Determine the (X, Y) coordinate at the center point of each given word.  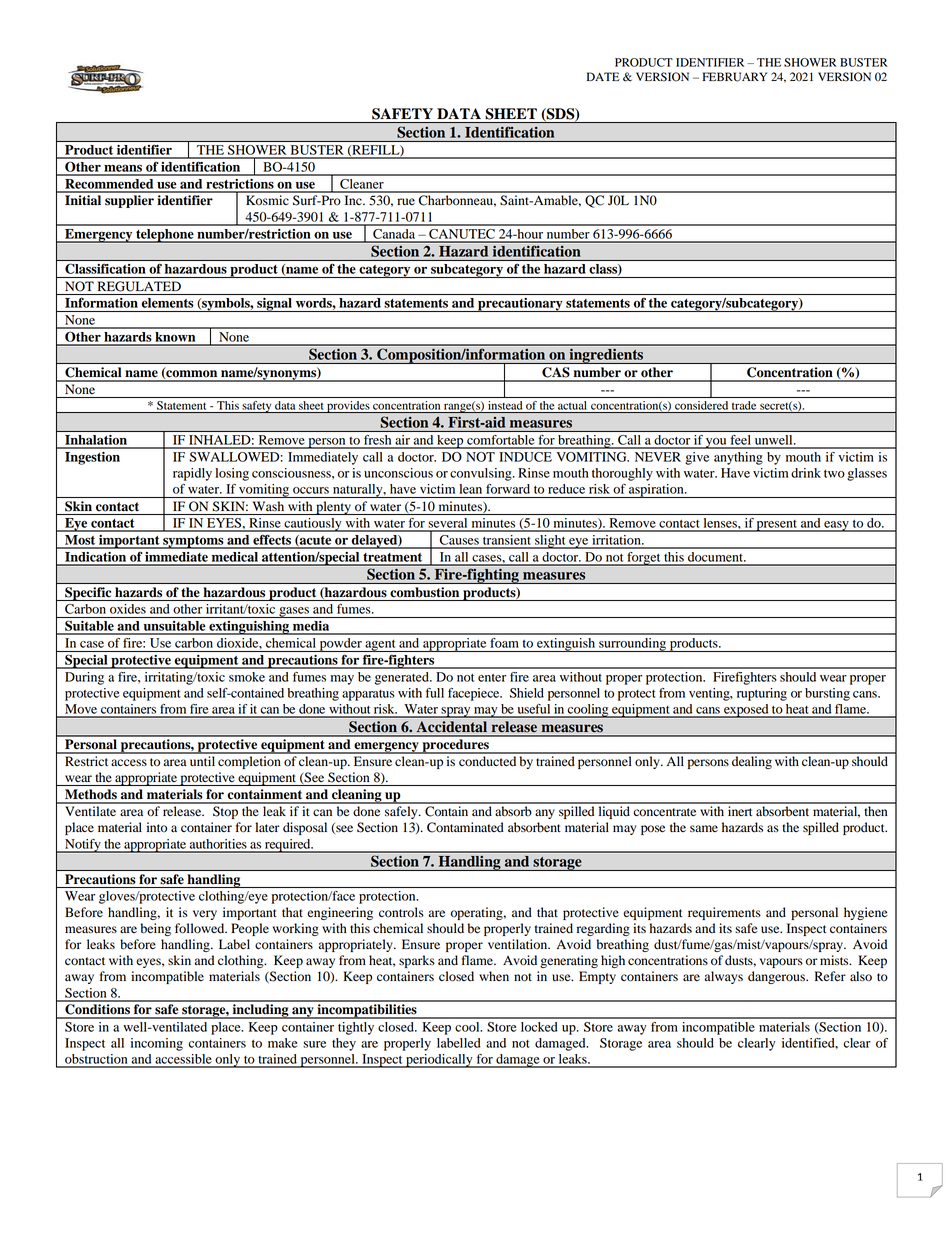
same (704, 828)
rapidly (192, 474)
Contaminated (465, 827)
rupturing (762, 694)
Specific (88, 594)
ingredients (606, 356)
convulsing (482, 474)
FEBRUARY (734, 77)
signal (274, 305)
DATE (603, 76)
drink (806, 473)
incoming (157, 1044)
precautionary (520, 305)
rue (406, 201)
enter (492, 678)
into (157, 827)
